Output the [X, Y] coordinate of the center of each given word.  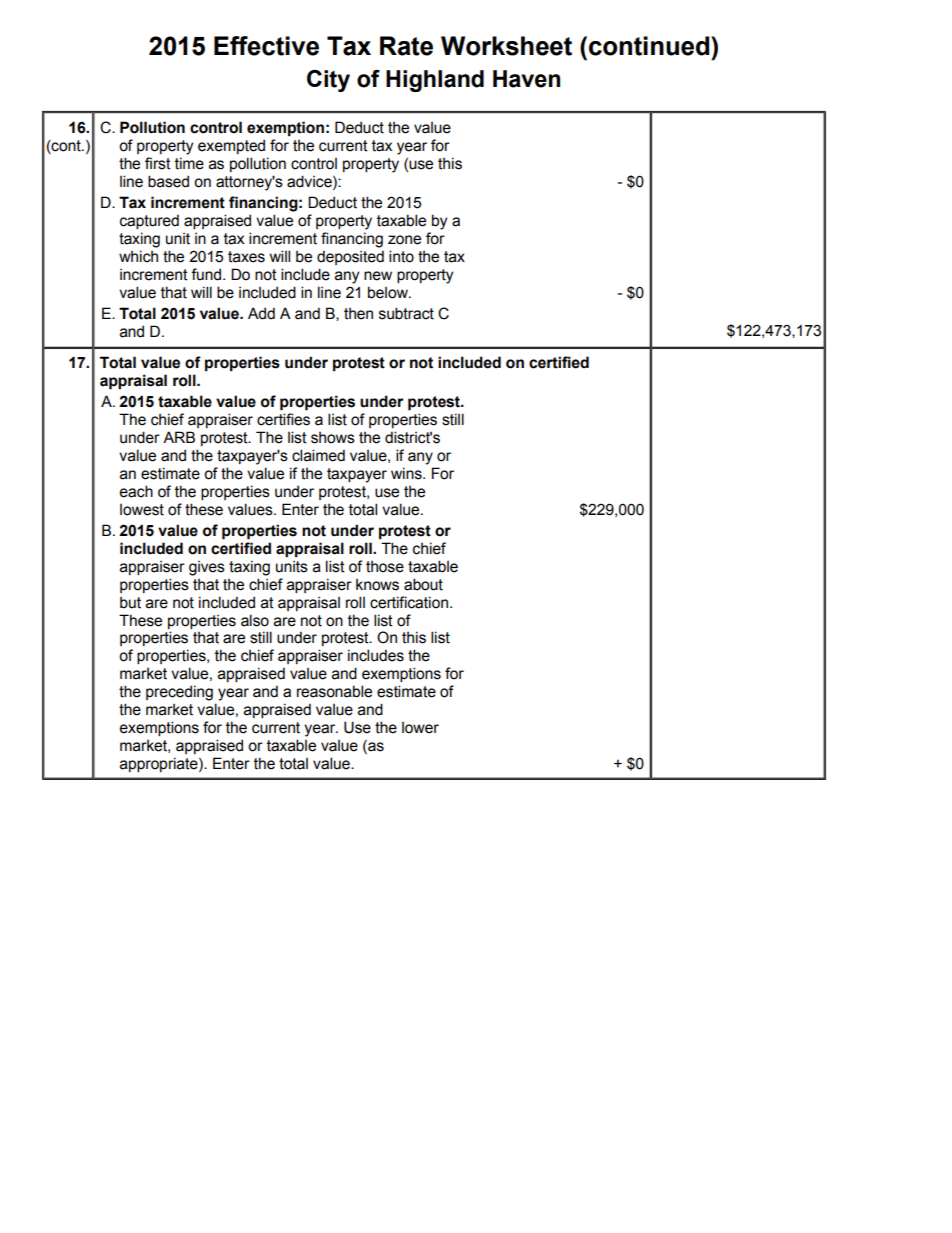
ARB [179, 437]
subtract [406, 313]
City [328, 81]
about [423, 584]
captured [149, 221]
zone [404, 240]
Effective [266, 46]
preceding [179, 693]
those [385, 567]
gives [207, 568]
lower [420, 728]
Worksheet [506, 46]
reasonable [334, 691]
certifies [283, 419]
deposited [350, 257]
